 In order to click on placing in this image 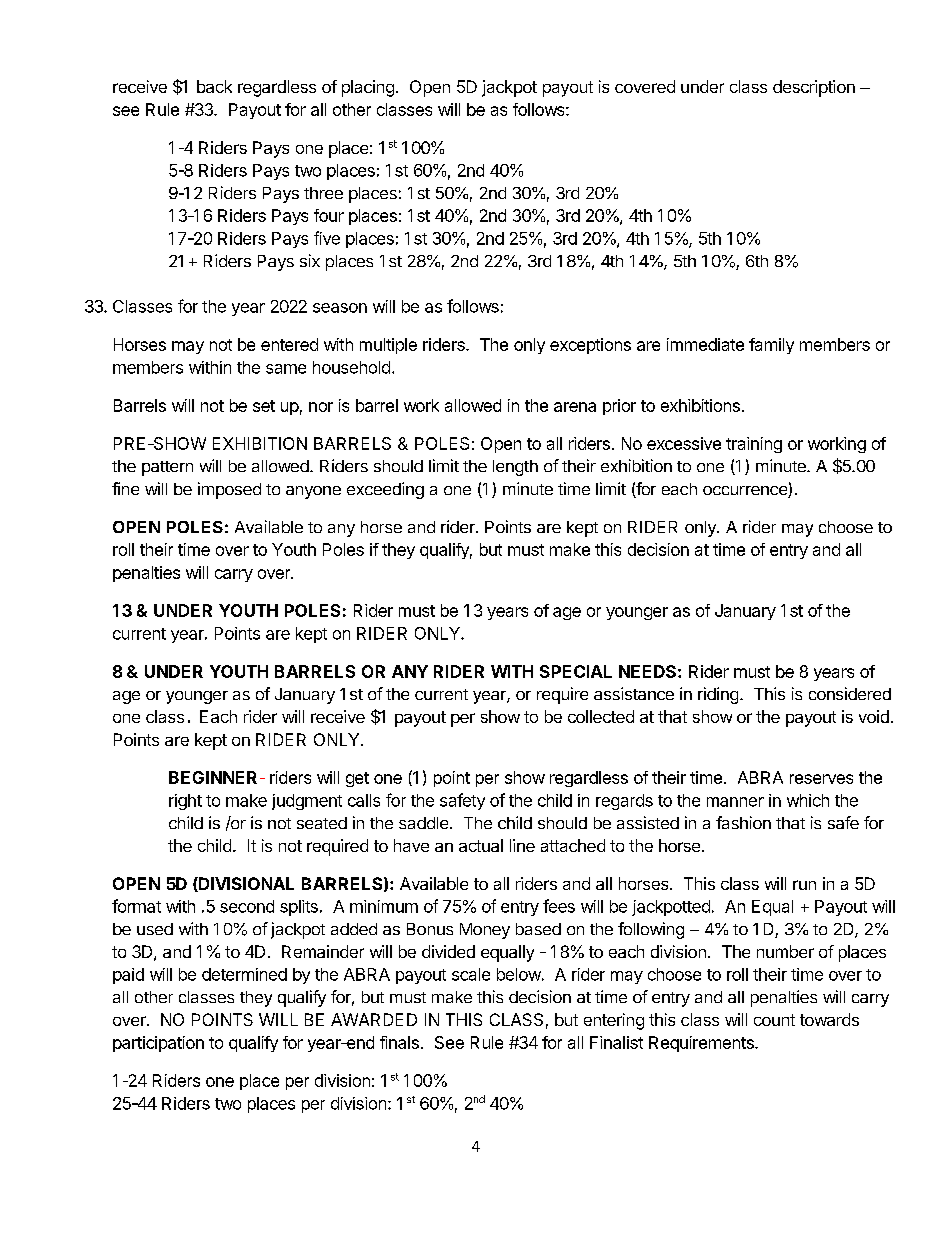, I will do `click(368, 88)`.
